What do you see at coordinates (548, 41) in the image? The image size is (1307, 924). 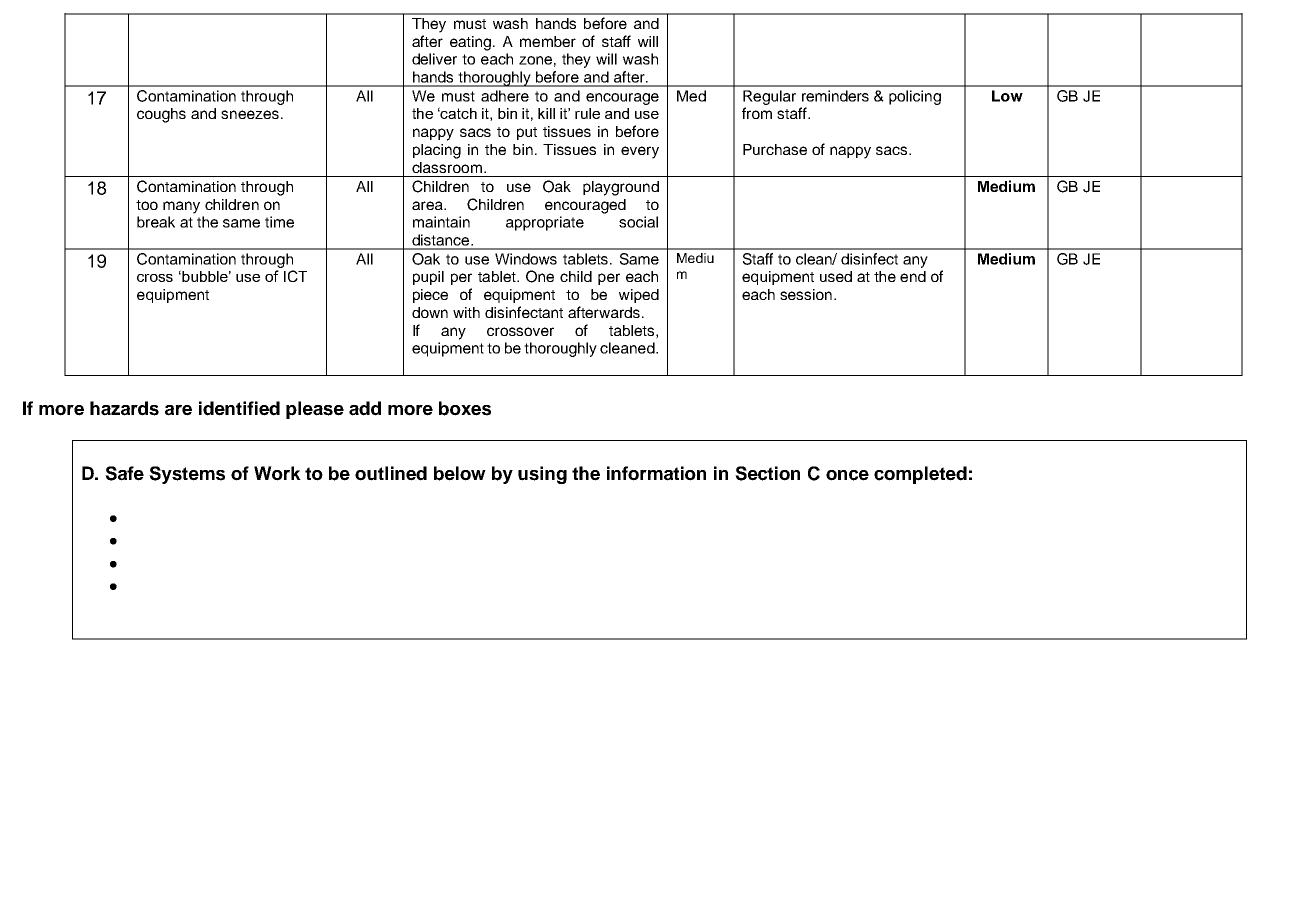 I see `member` at bounding box center [548, 41].
